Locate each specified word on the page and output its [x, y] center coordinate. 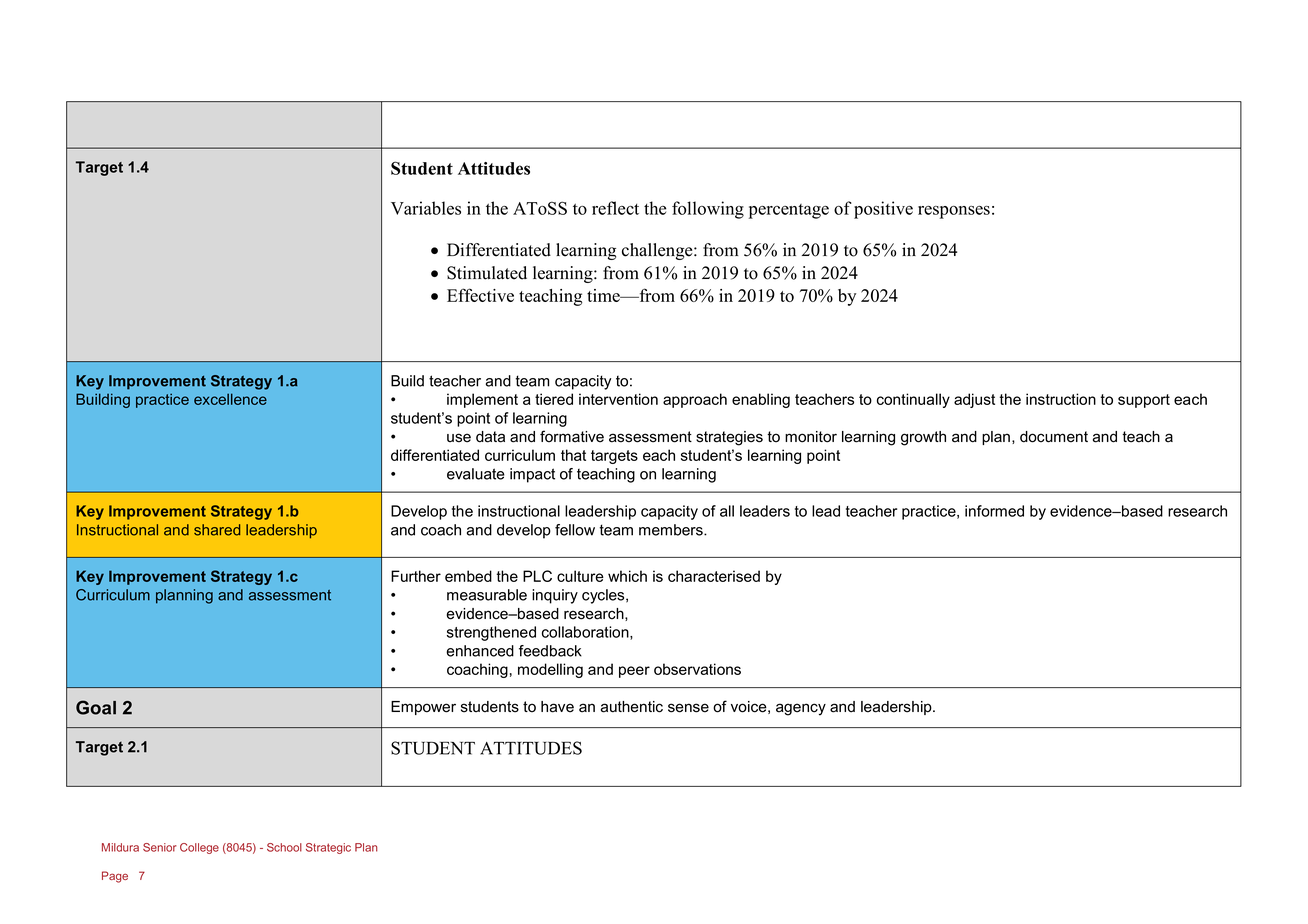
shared [217, 530]
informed [994, 511]
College [199, 848]
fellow [575, 530]
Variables [426, 208]
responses [954, 212]
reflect [615, 208]
